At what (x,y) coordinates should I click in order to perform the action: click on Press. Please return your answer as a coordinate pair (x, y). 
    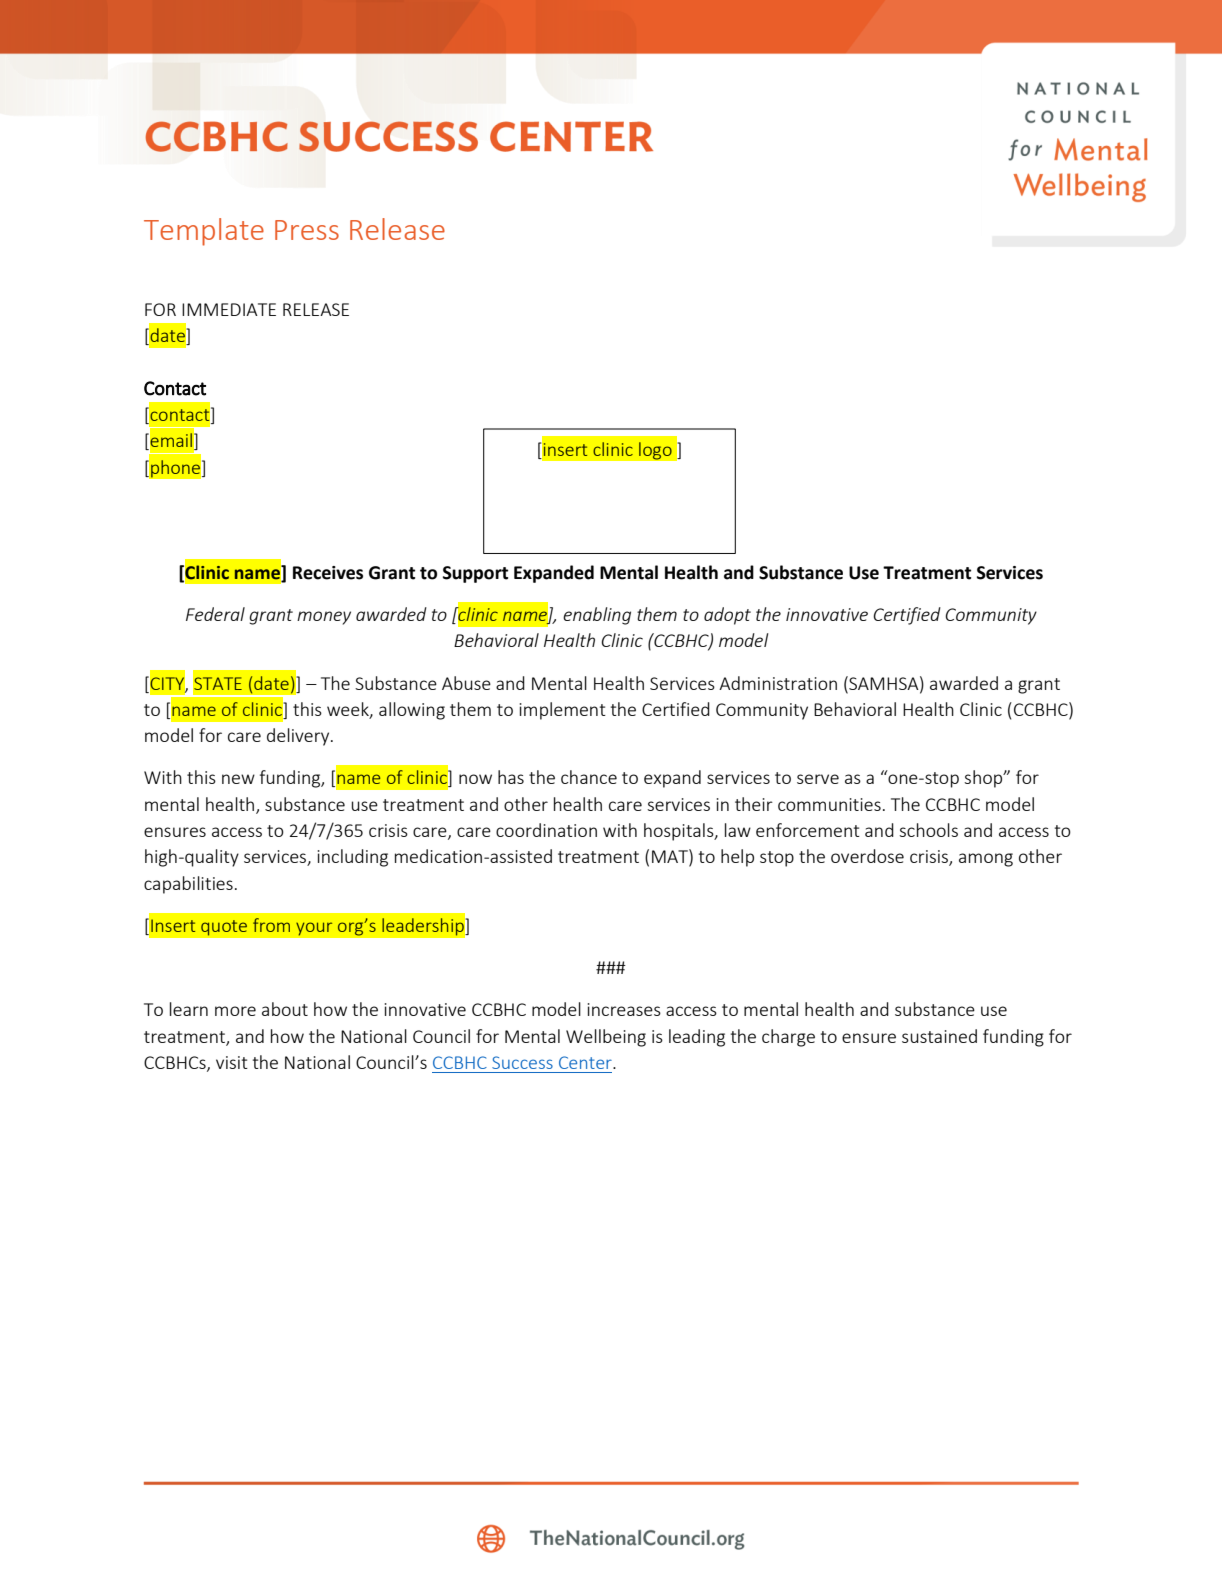
    Looking at the image, I should click on (307, 230).
